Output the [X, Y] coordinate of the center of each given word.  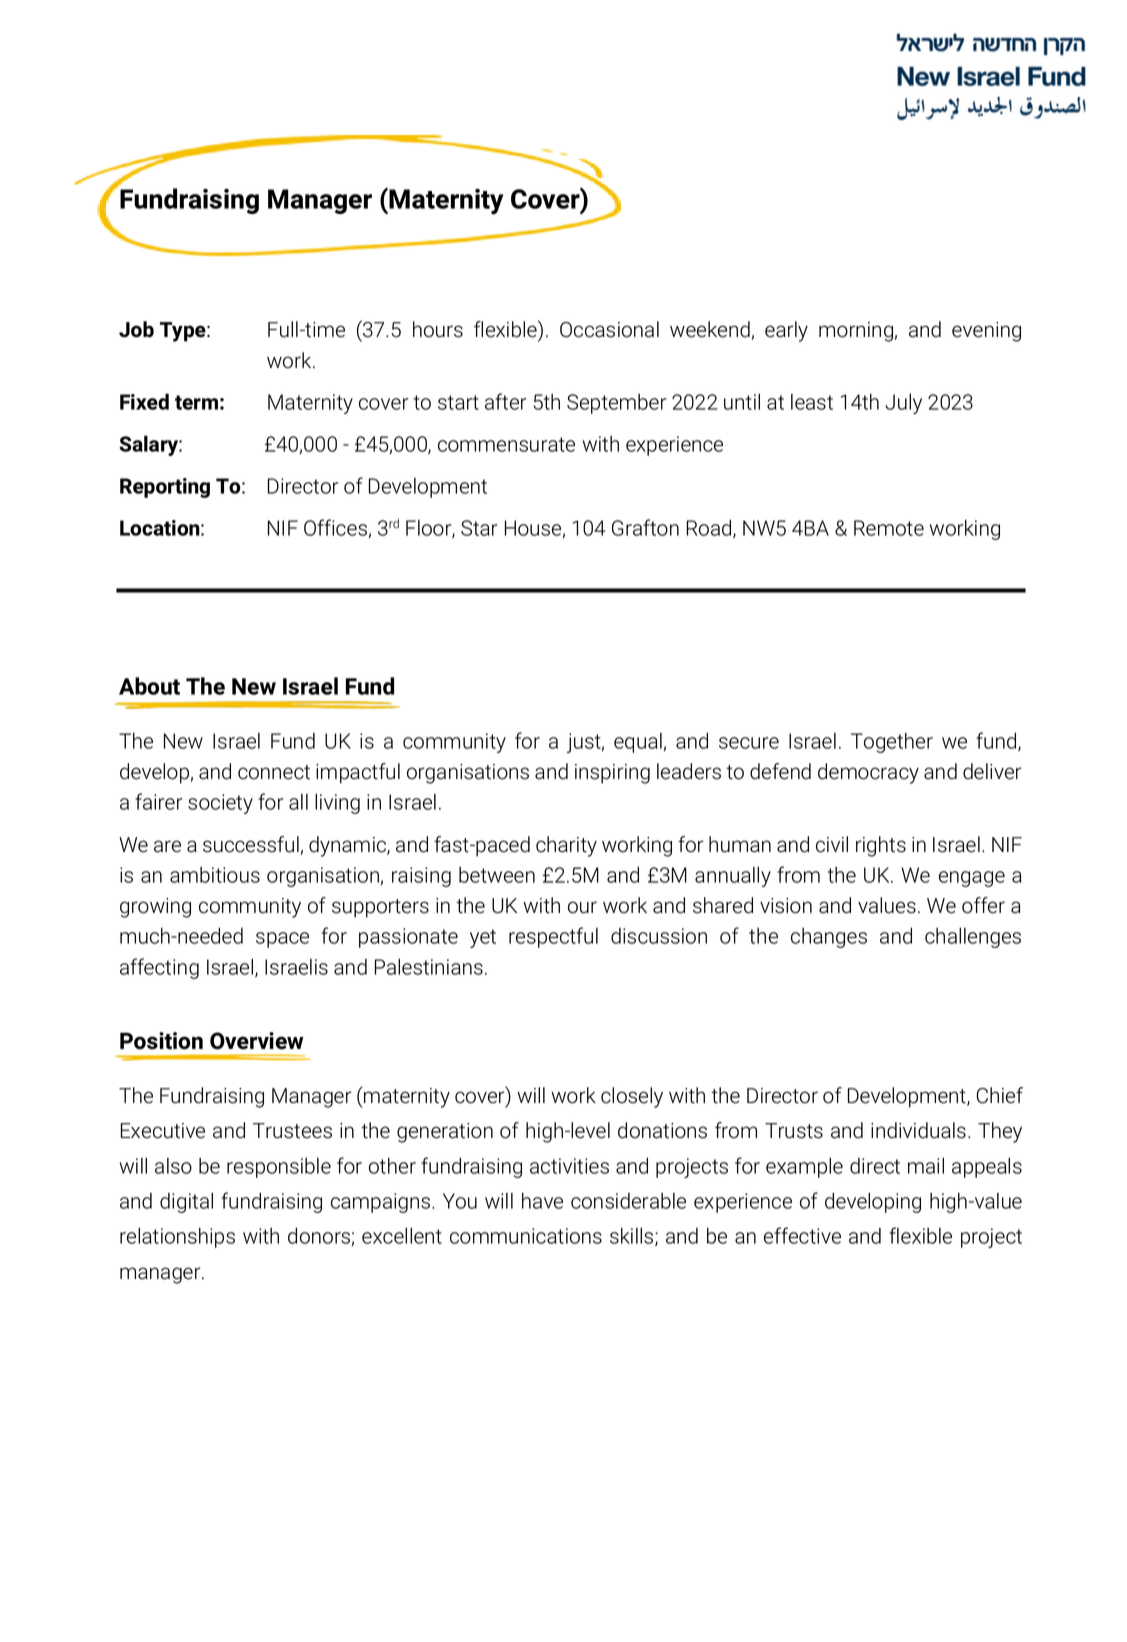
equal [639, 743]
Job [136, 329]
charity [566, 846]
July [903, 403]
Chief [999, 1095]
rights [881, 846]
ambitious [215, 875]
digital [186, 1202]
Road [710, 528]
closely [632, 1097]
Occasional [609, 329]
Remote [889, 528]
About [149, 686]
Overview [257, 1041]
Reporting [165, 488]
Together [892, 742]
